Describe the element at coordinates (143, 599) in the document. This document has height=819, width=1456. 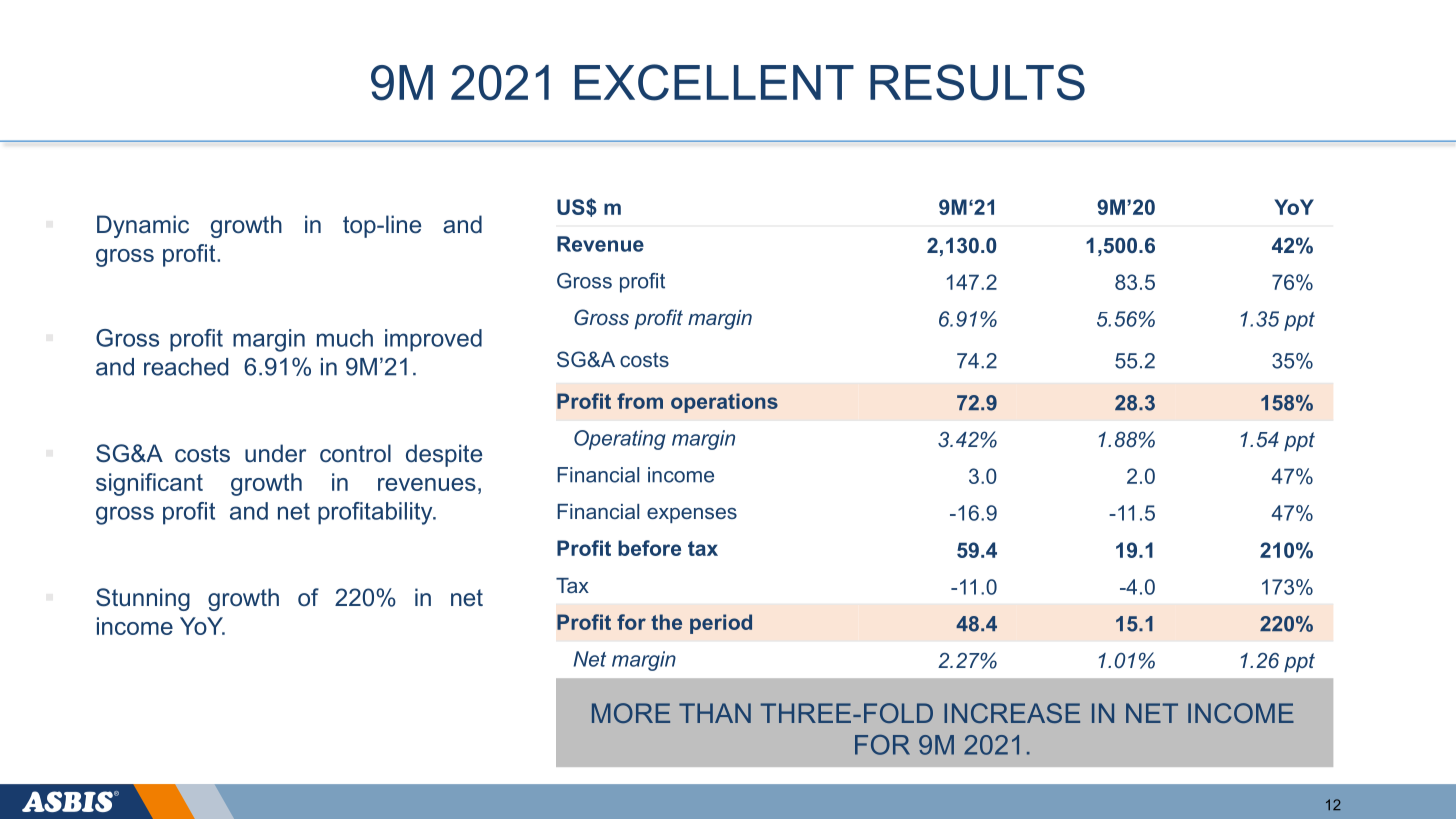
I see `Stunning` at that location.
